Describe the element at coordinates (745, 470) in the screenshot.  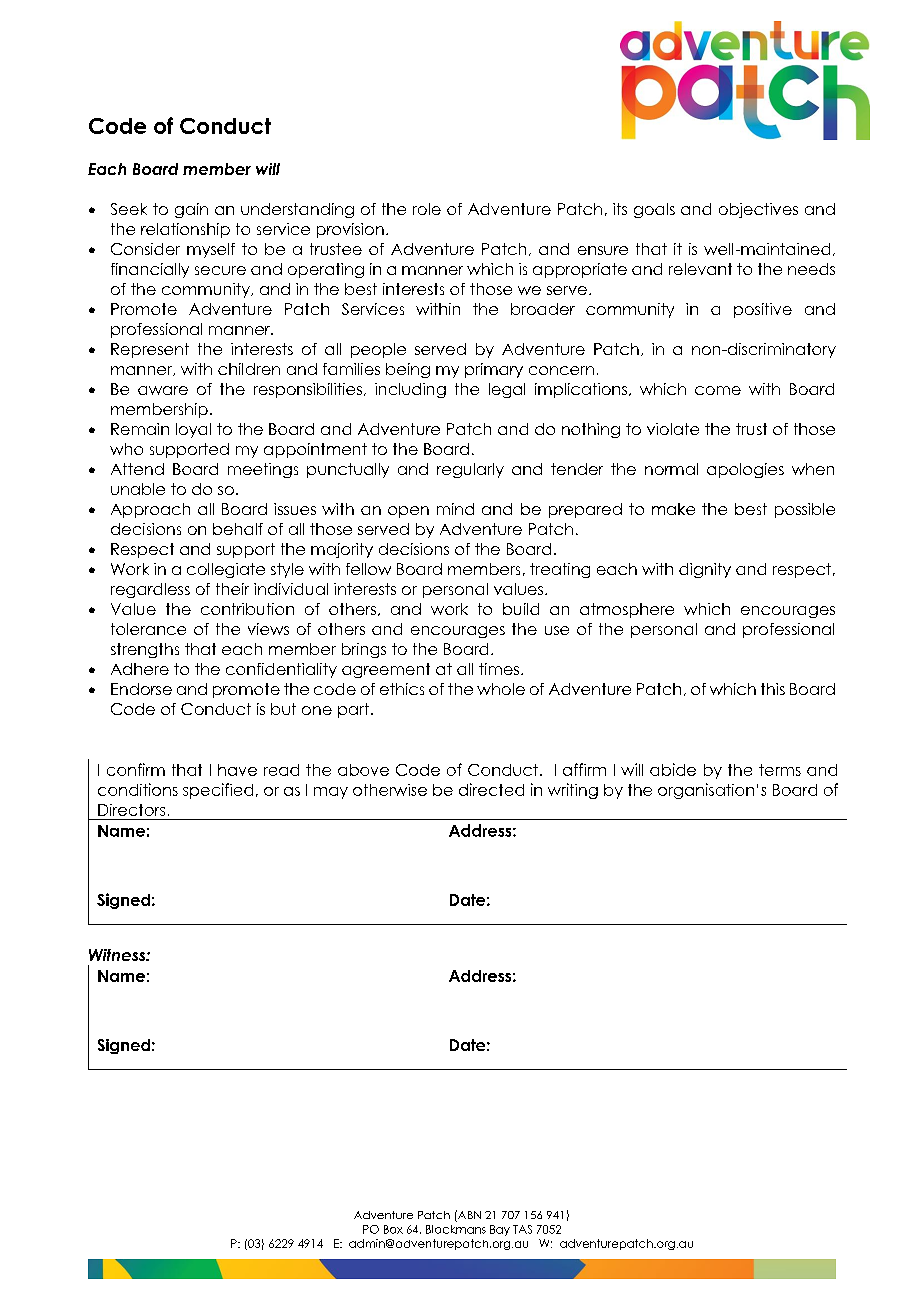
I see `apologies` at that location.
